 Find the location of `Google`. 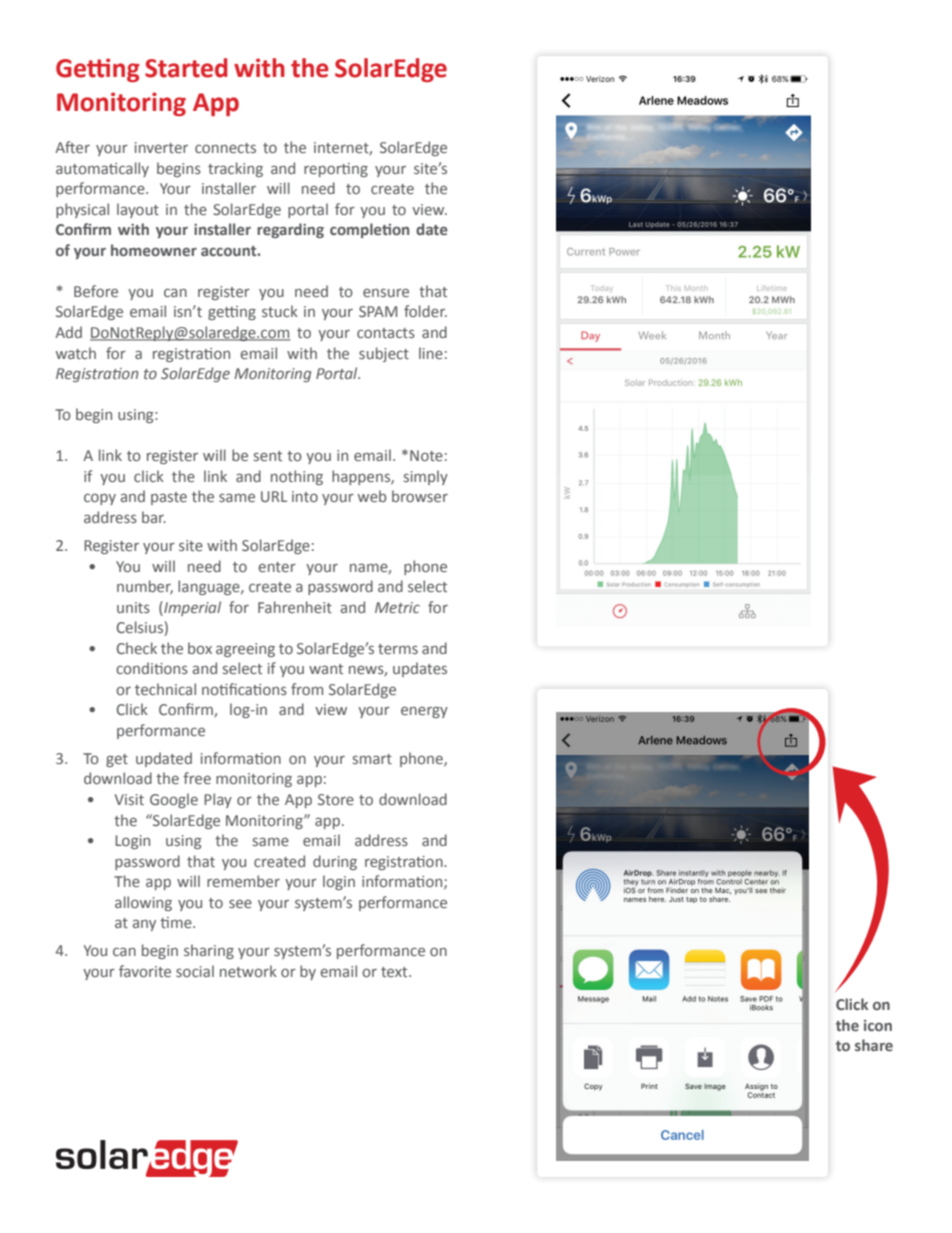

Google is located at coordinates (174, 800).
